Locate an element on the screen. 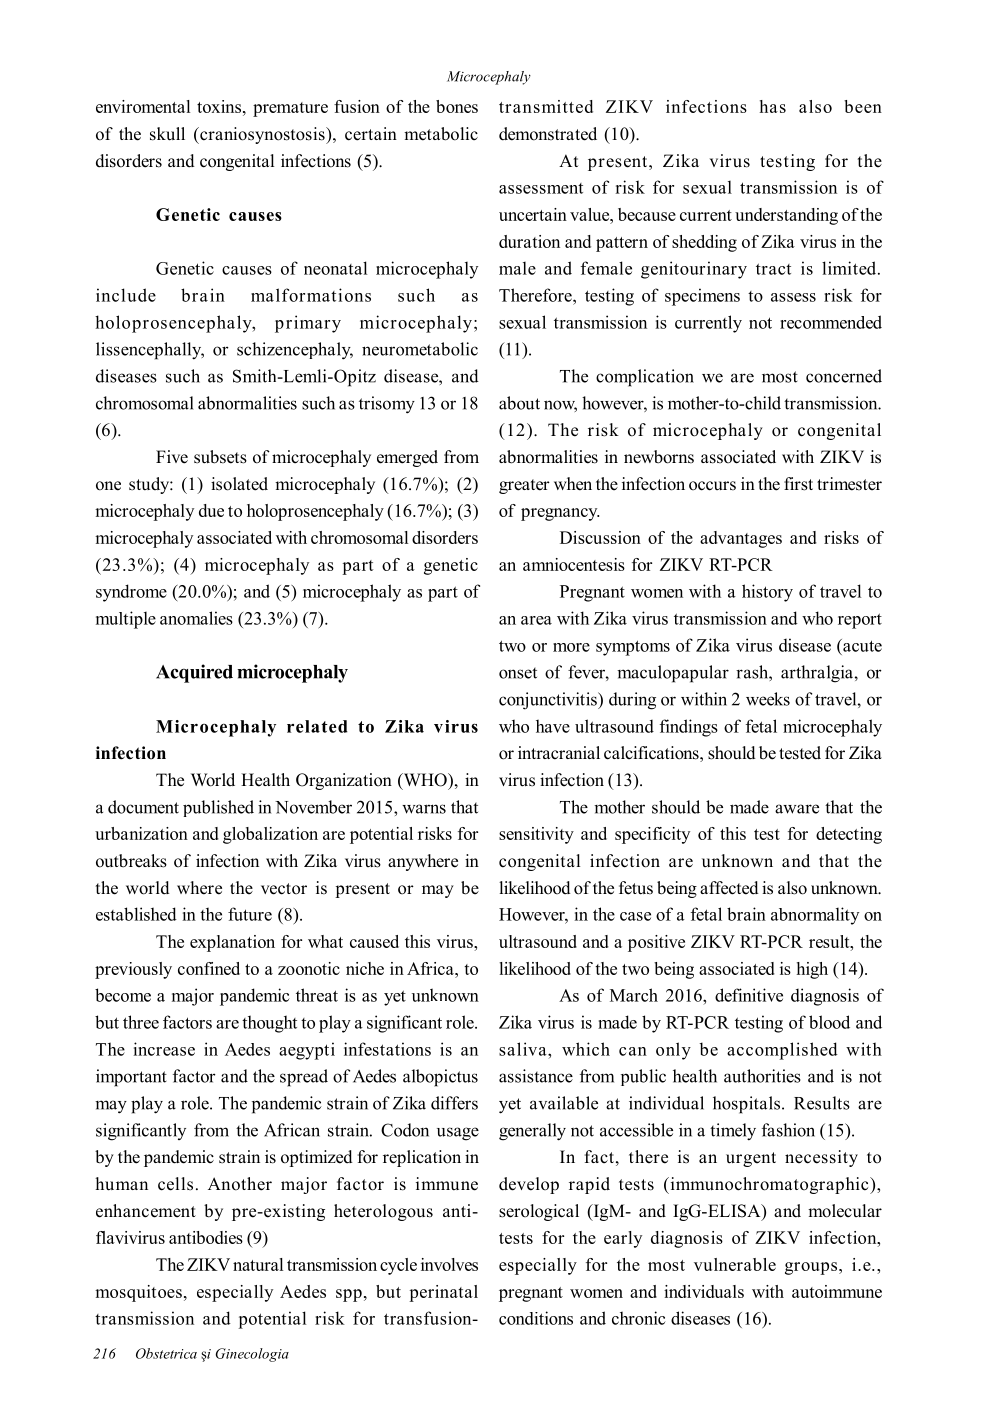 Image resolution: width=1001 pixels, height=1417 pixels. onset is located at coordinates (518, 673).
